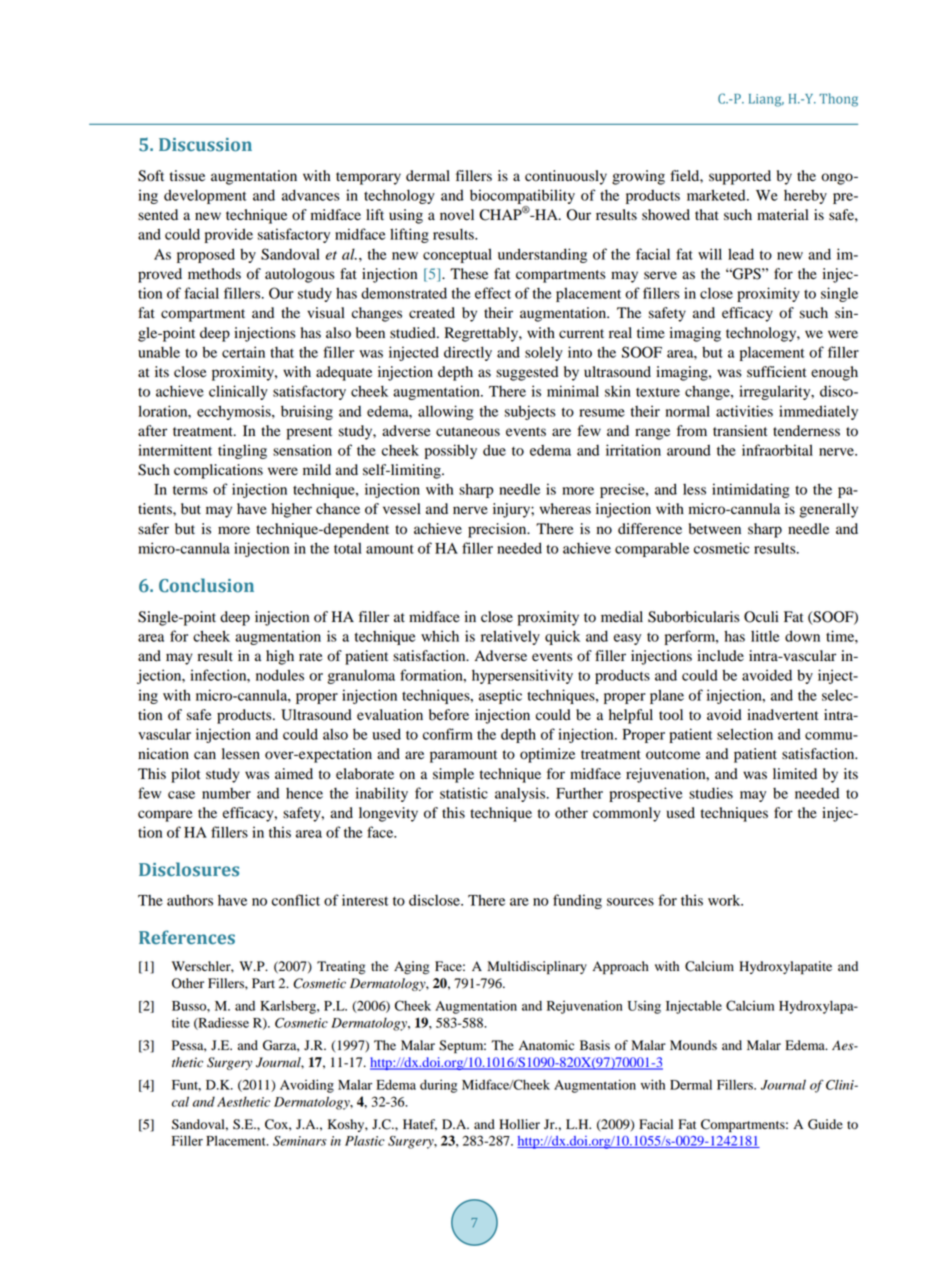  I want to click on tissue, so click(187, 176).
